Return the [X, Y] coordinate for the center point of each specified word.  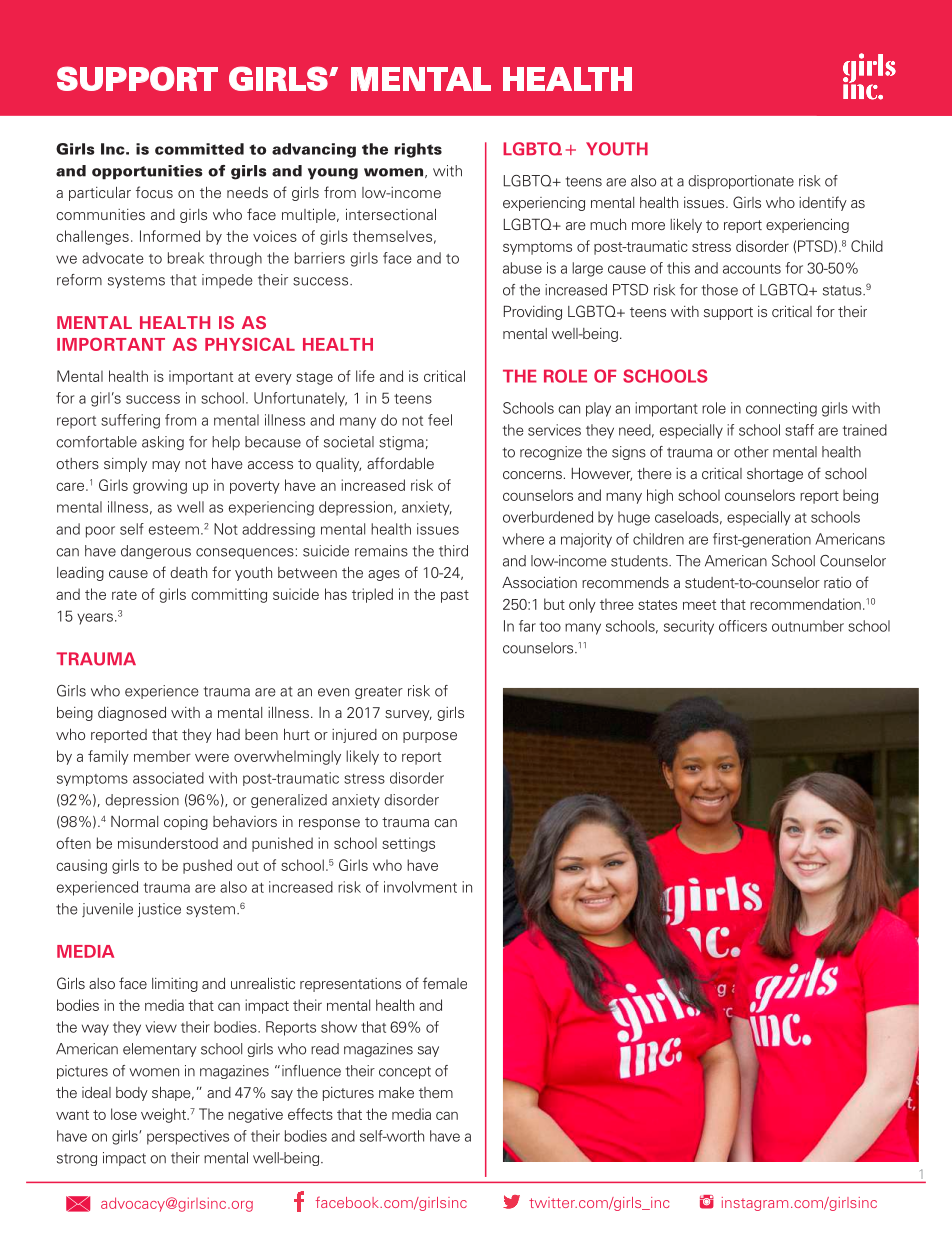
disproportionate [741, 182]
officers [743, 626]
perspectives [188, 1137]
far [527, 626]
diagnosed [132, 714]
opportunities [147, 172]
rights [418, 150]
